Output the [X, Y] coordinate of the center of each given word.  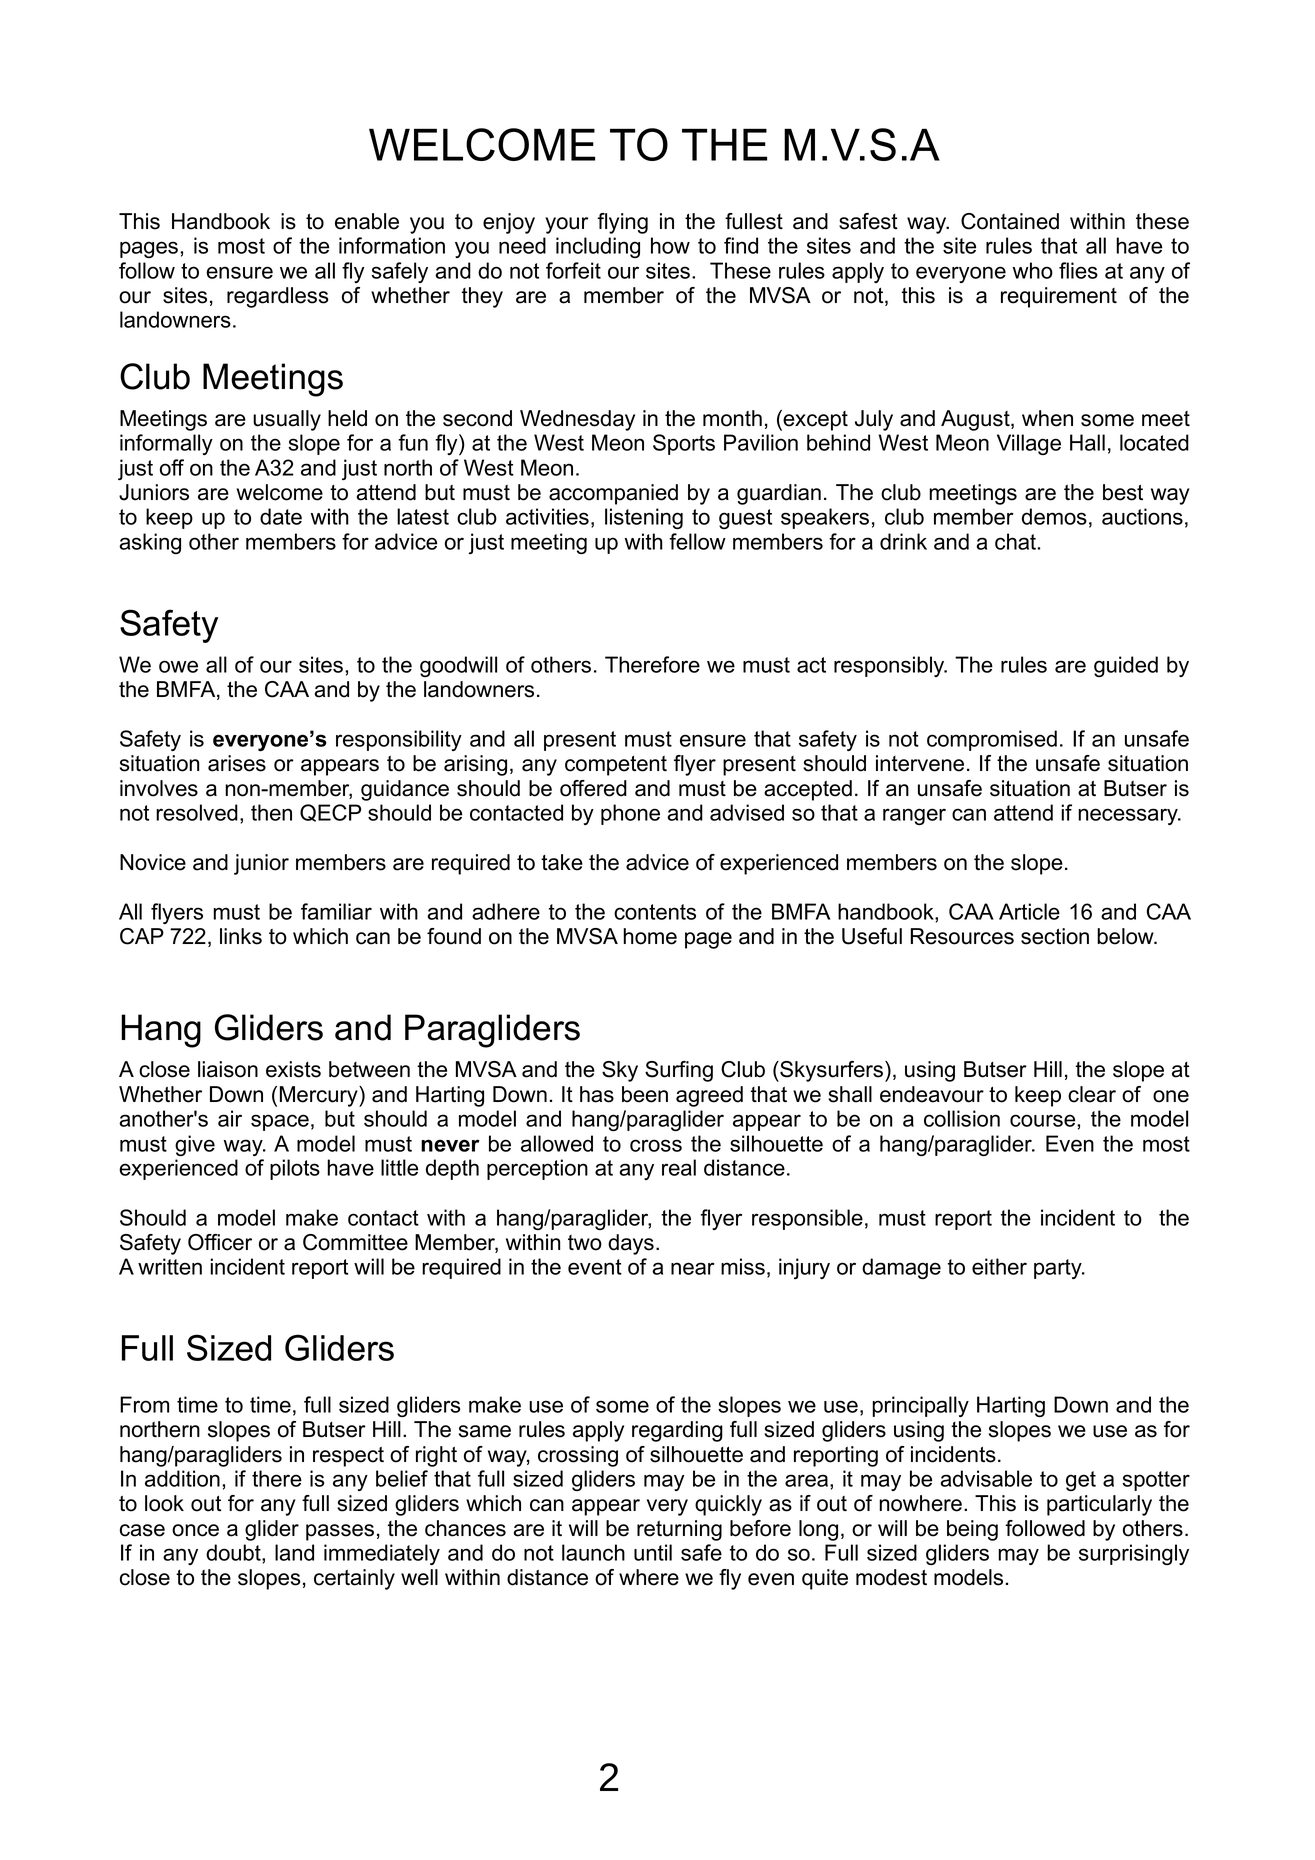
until [653, 1552]
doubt [234, 1552]
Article [1029, 911]
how [670, 245]
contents [655, 912]
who [1033, 270]
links [241, 936]
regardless [278, 297]
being [972, 1530]
